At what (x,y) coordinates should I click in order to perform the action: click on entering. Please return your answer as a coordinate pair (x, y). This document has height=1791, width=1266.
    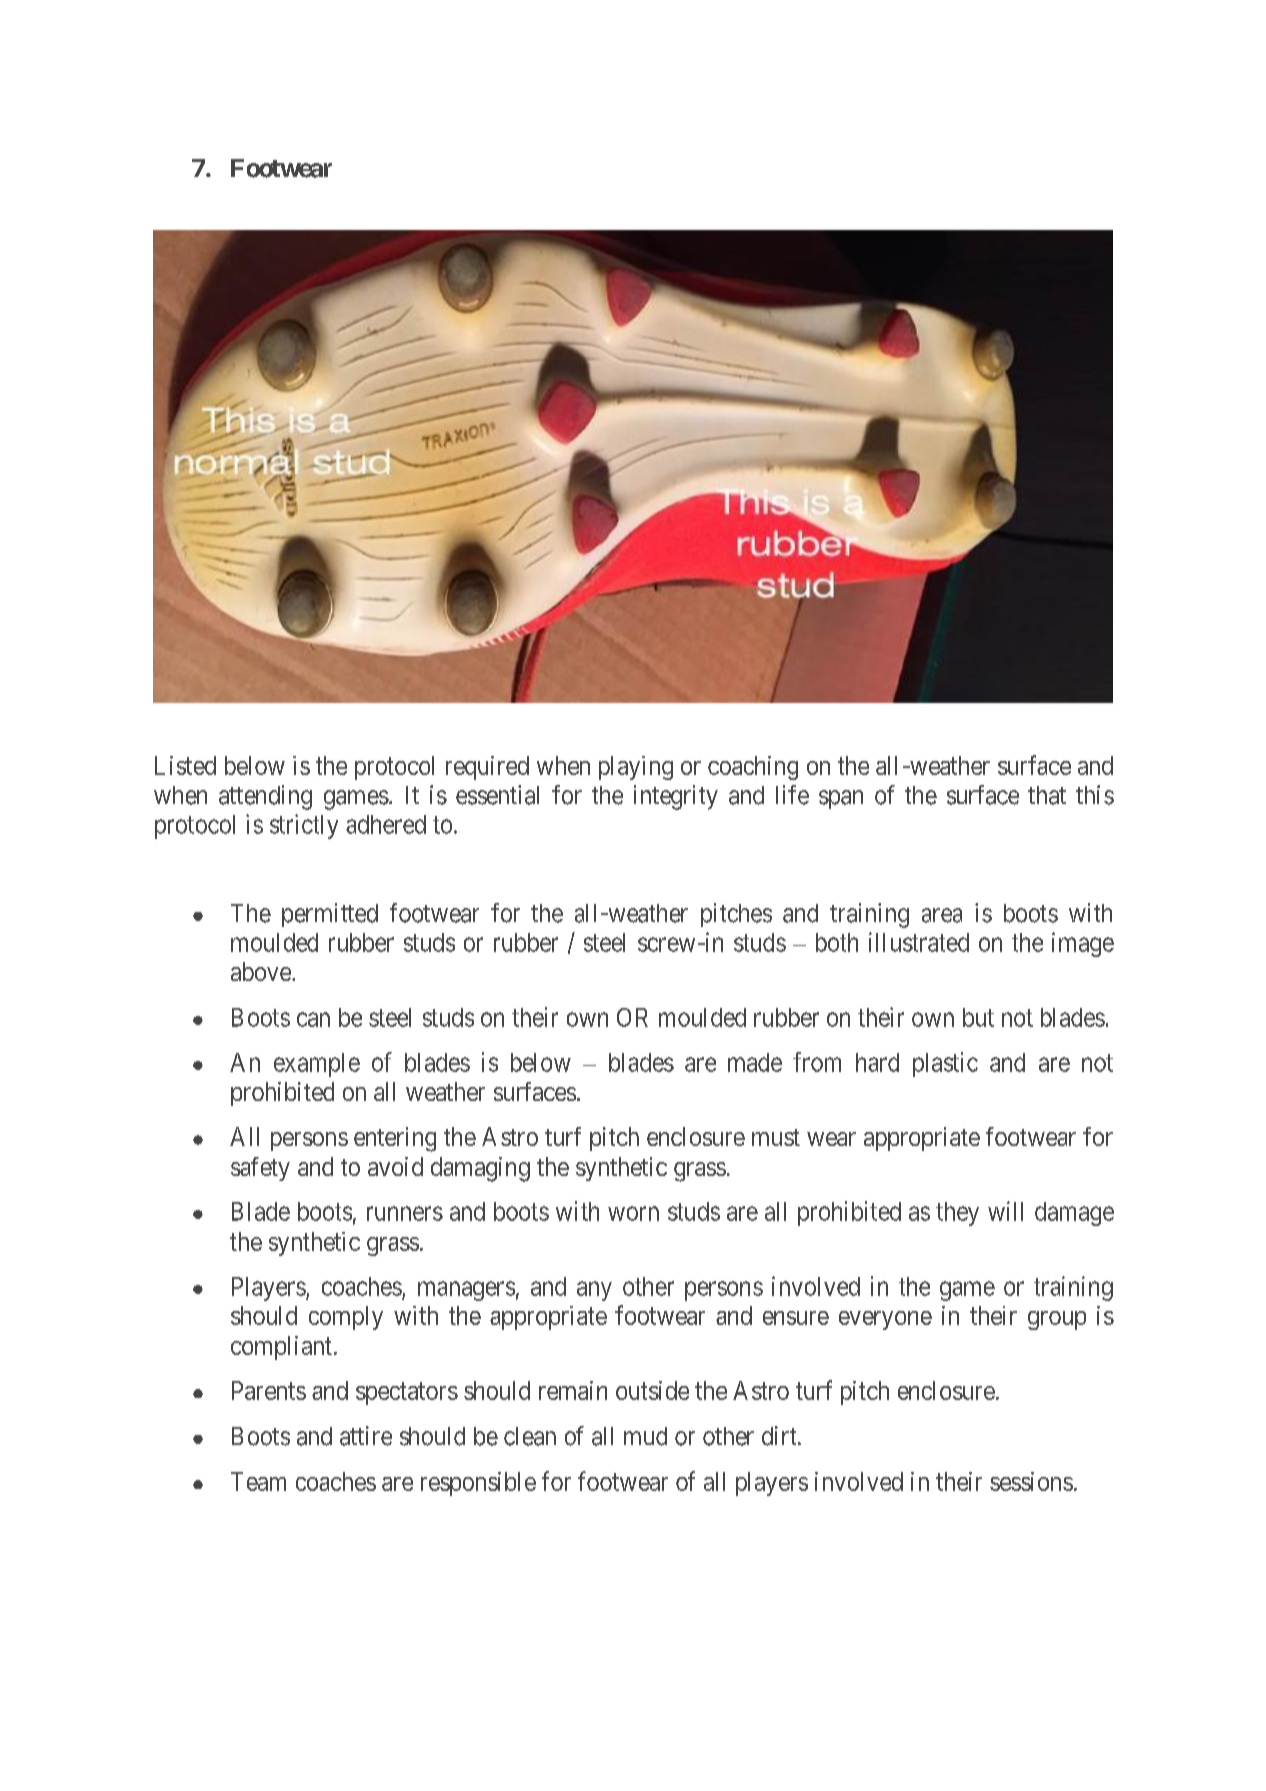
    Looking at the image, I should click on (395, 1139).
